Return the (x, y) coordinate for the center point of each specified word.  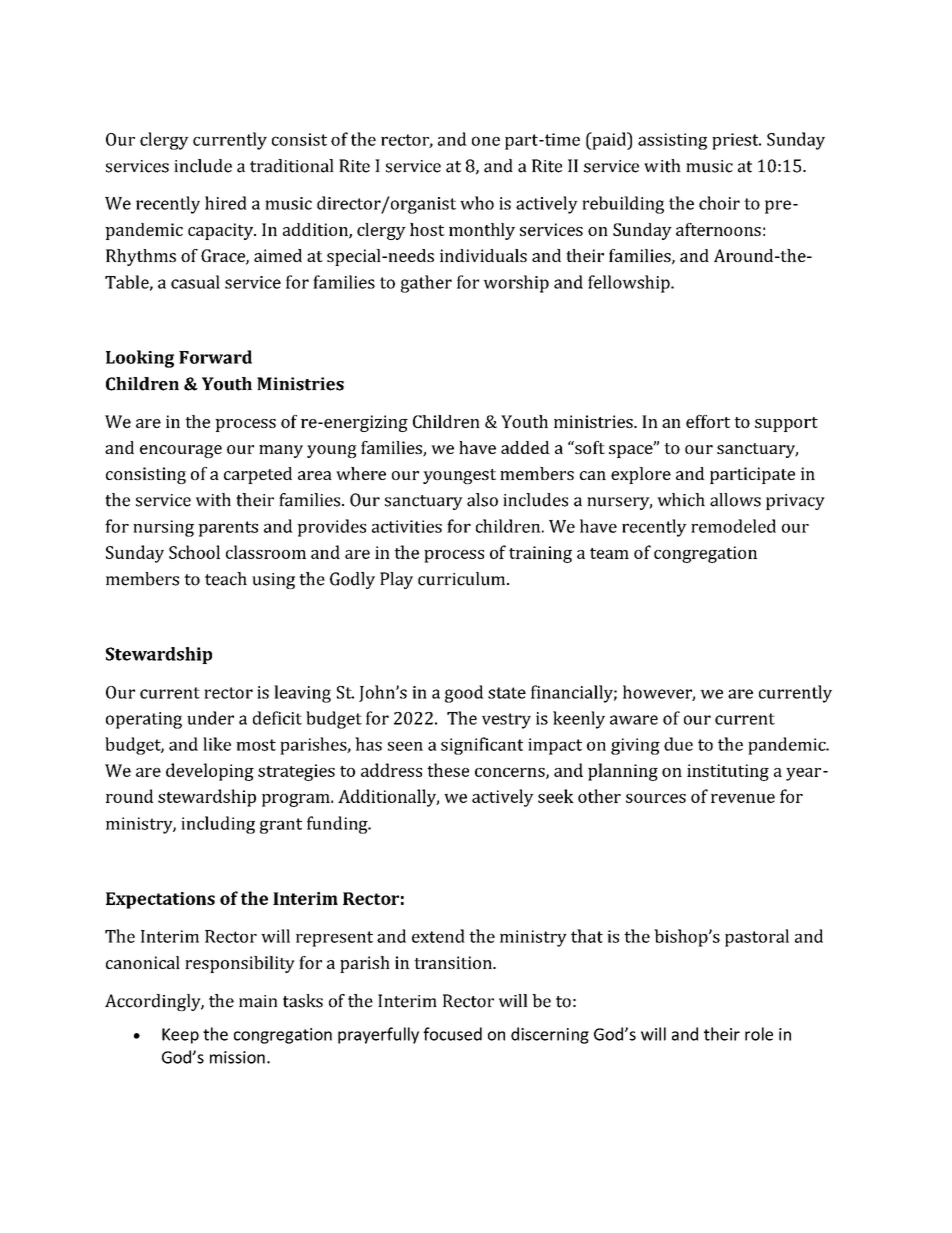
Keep (180, 1036)
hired (226, 203)
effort (708, 421)
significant (482, 746)
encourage (181, 451)
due (678, 744)
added (525, 447)
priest (736, 141)
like (217, 744)
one (486, 141)
